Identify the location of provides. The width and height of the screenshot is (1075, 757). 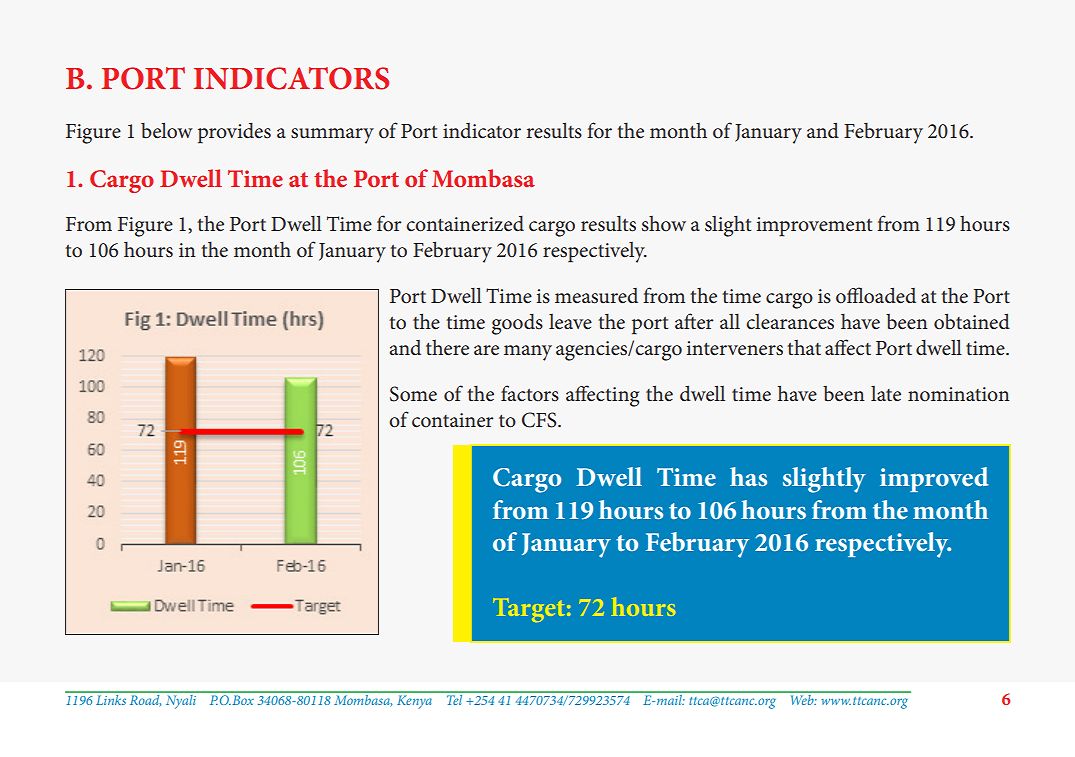
(234, 133).
